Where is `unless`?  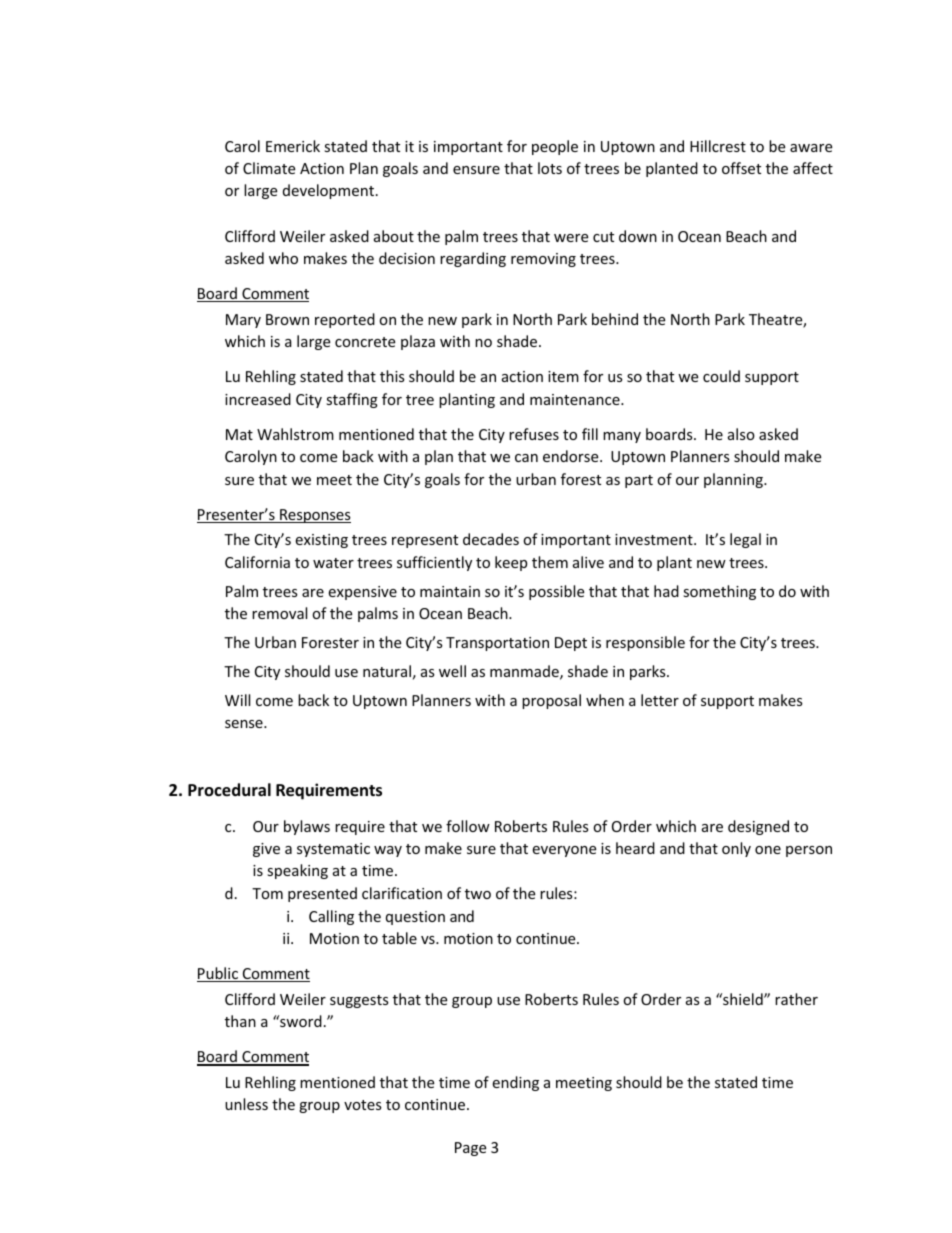
unless is located at coordinates (246, 1104).
